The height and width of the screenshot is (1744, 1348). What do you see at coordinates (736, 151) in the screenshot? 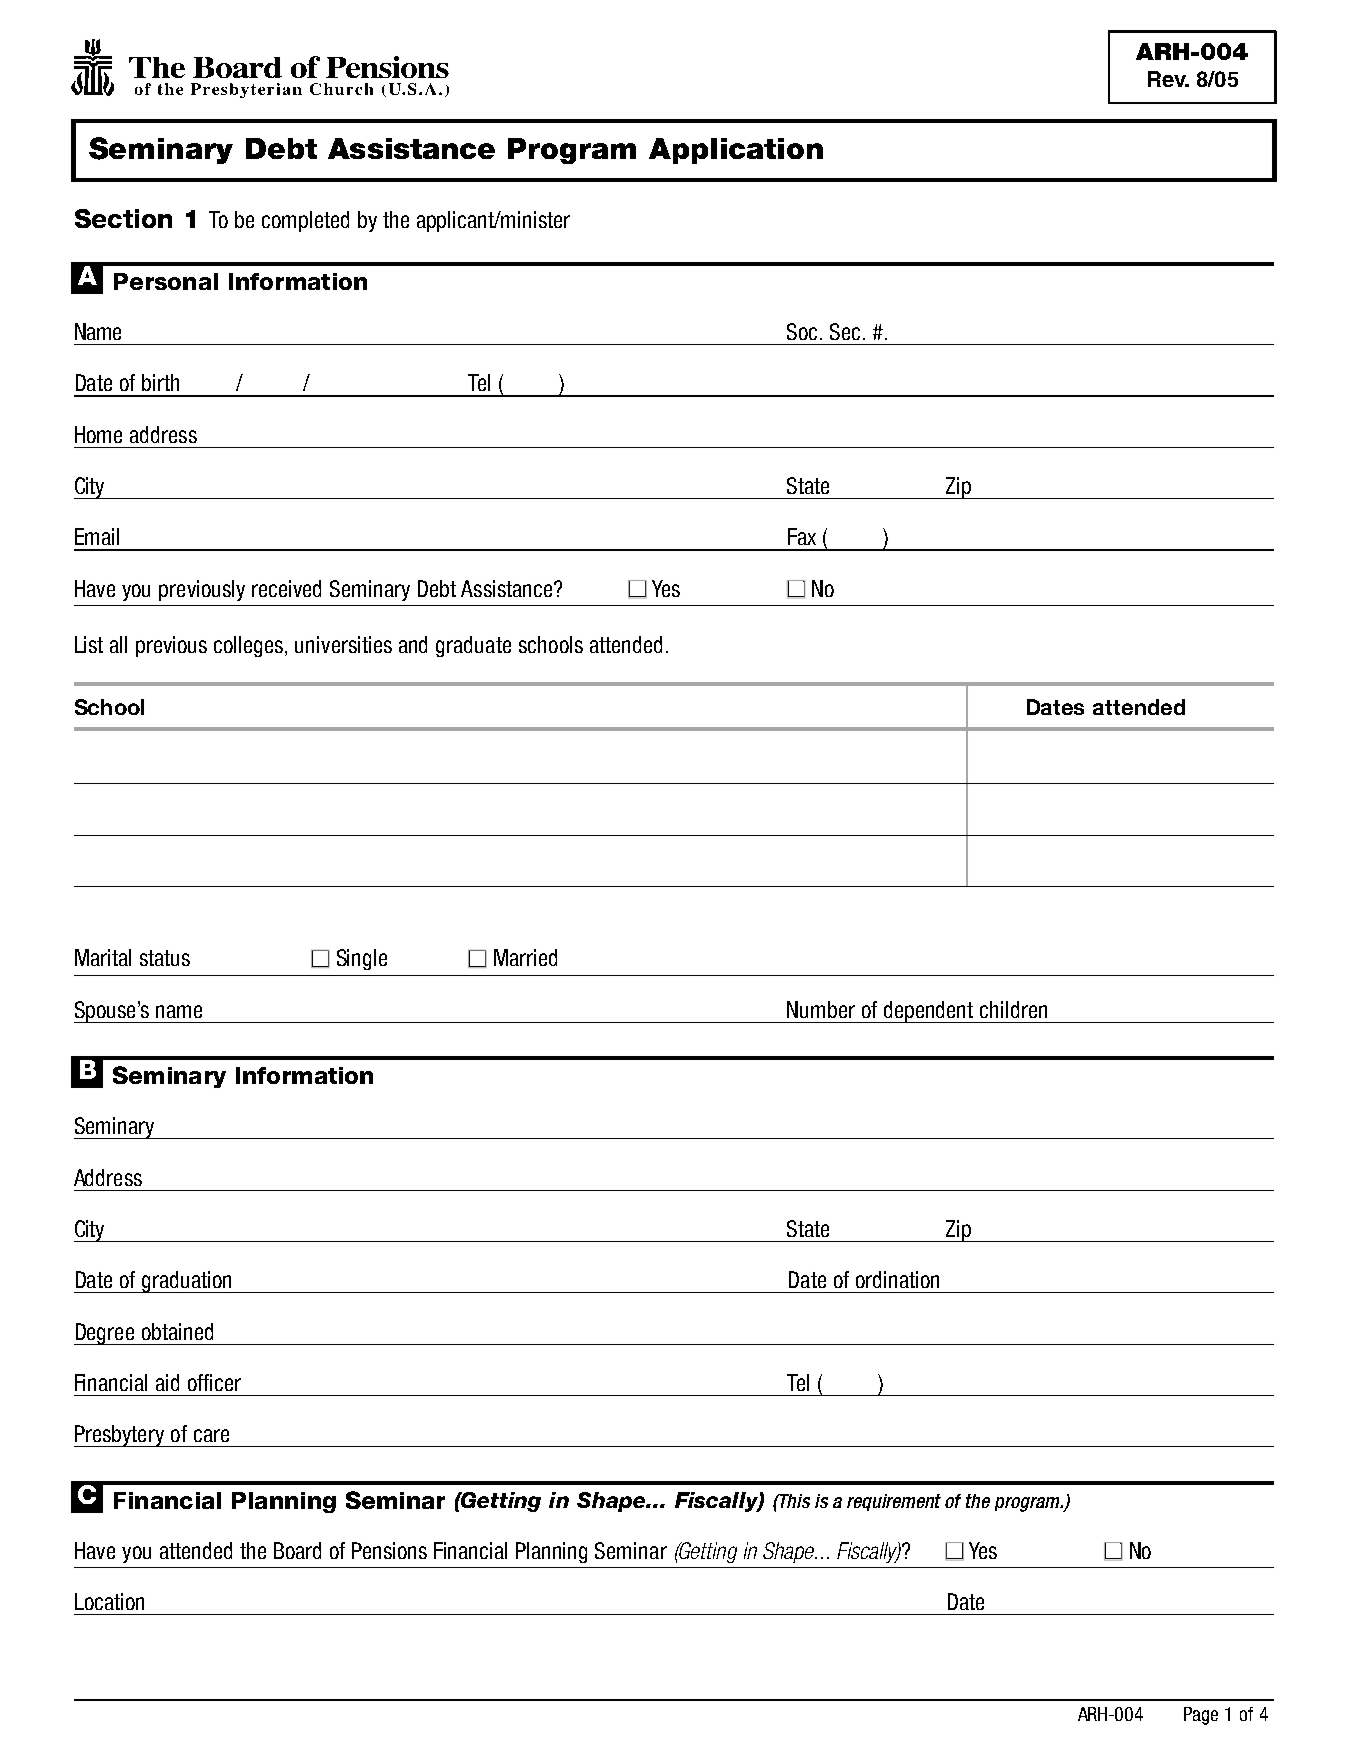
I see `Application` at bounding box center [736, 151].
